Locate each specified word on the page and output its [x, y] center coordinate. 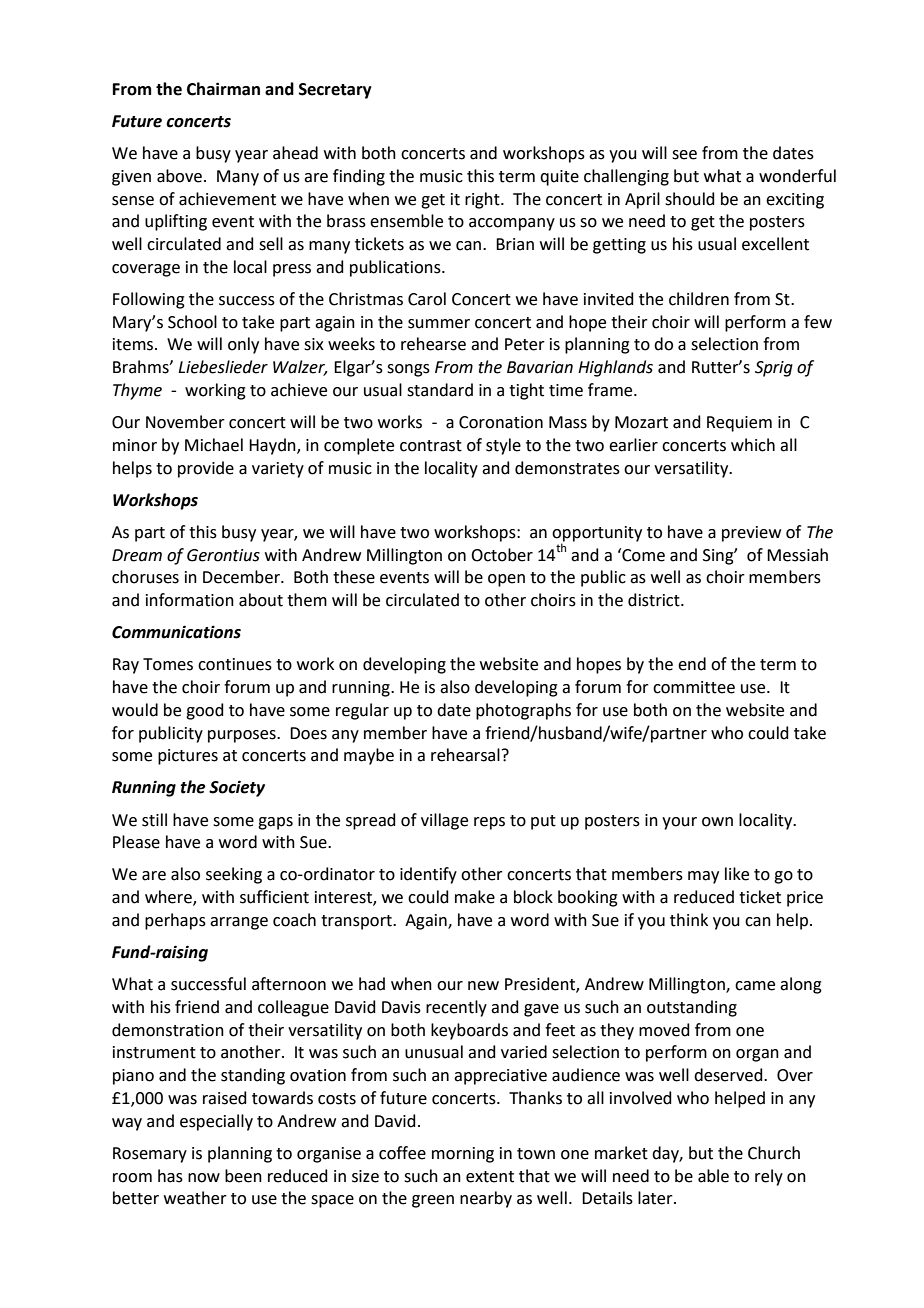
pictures [188, 757]
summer [439, 324]
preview [751, 534]
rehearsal [465, 755]
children [699, 299]
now [204, 1178]
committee [694, 687]
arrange [239, 923]
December [242, 577]
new [483, 986]
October [502, 555]
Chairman [223, 89]
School [192, 322]
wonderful [797, 176]
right [483, 200]
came [755, 986]
